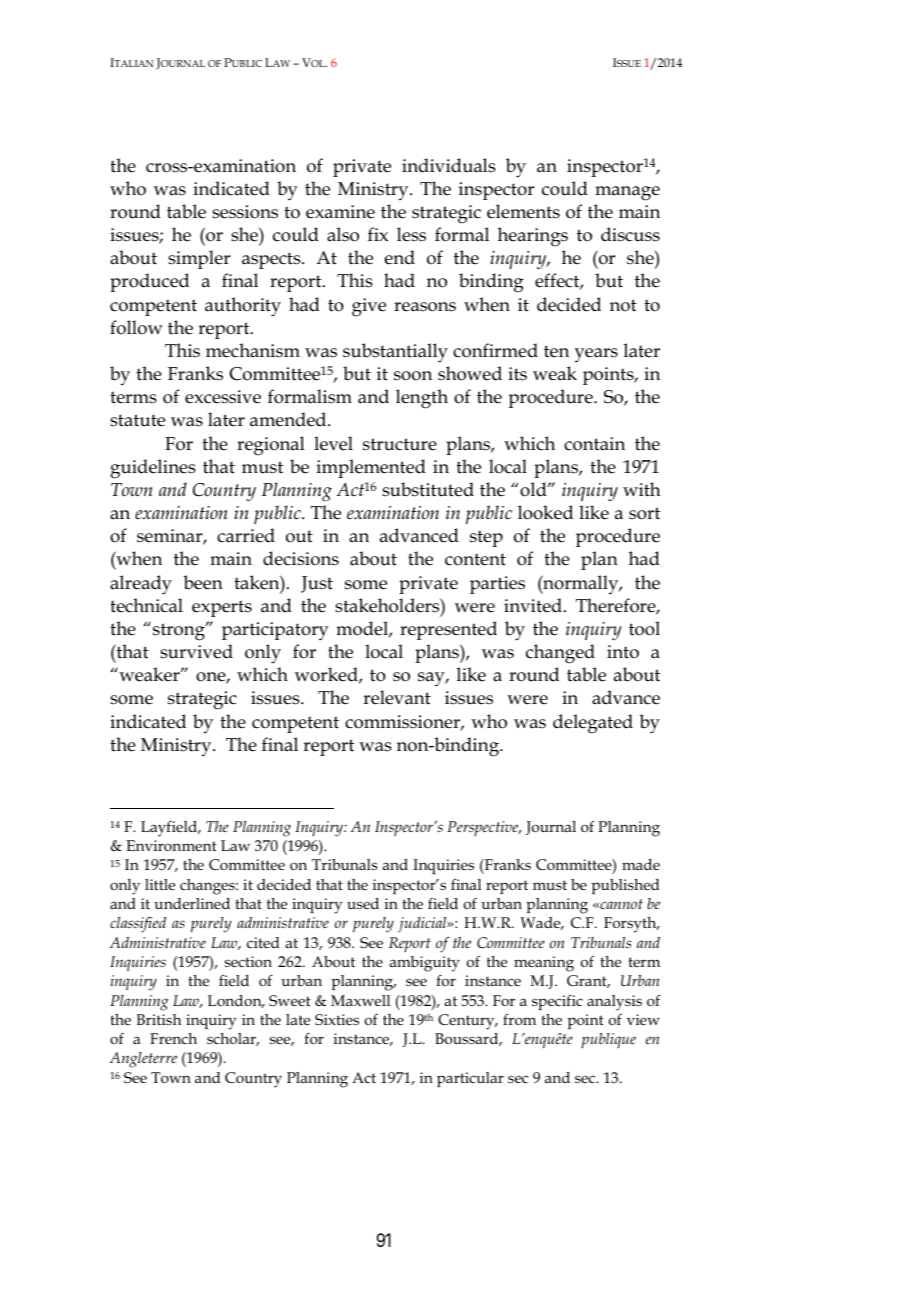  What do you see at coordinates (560, 654) in the screenshot?
I see `changed` at bounding box center [560, 654].
